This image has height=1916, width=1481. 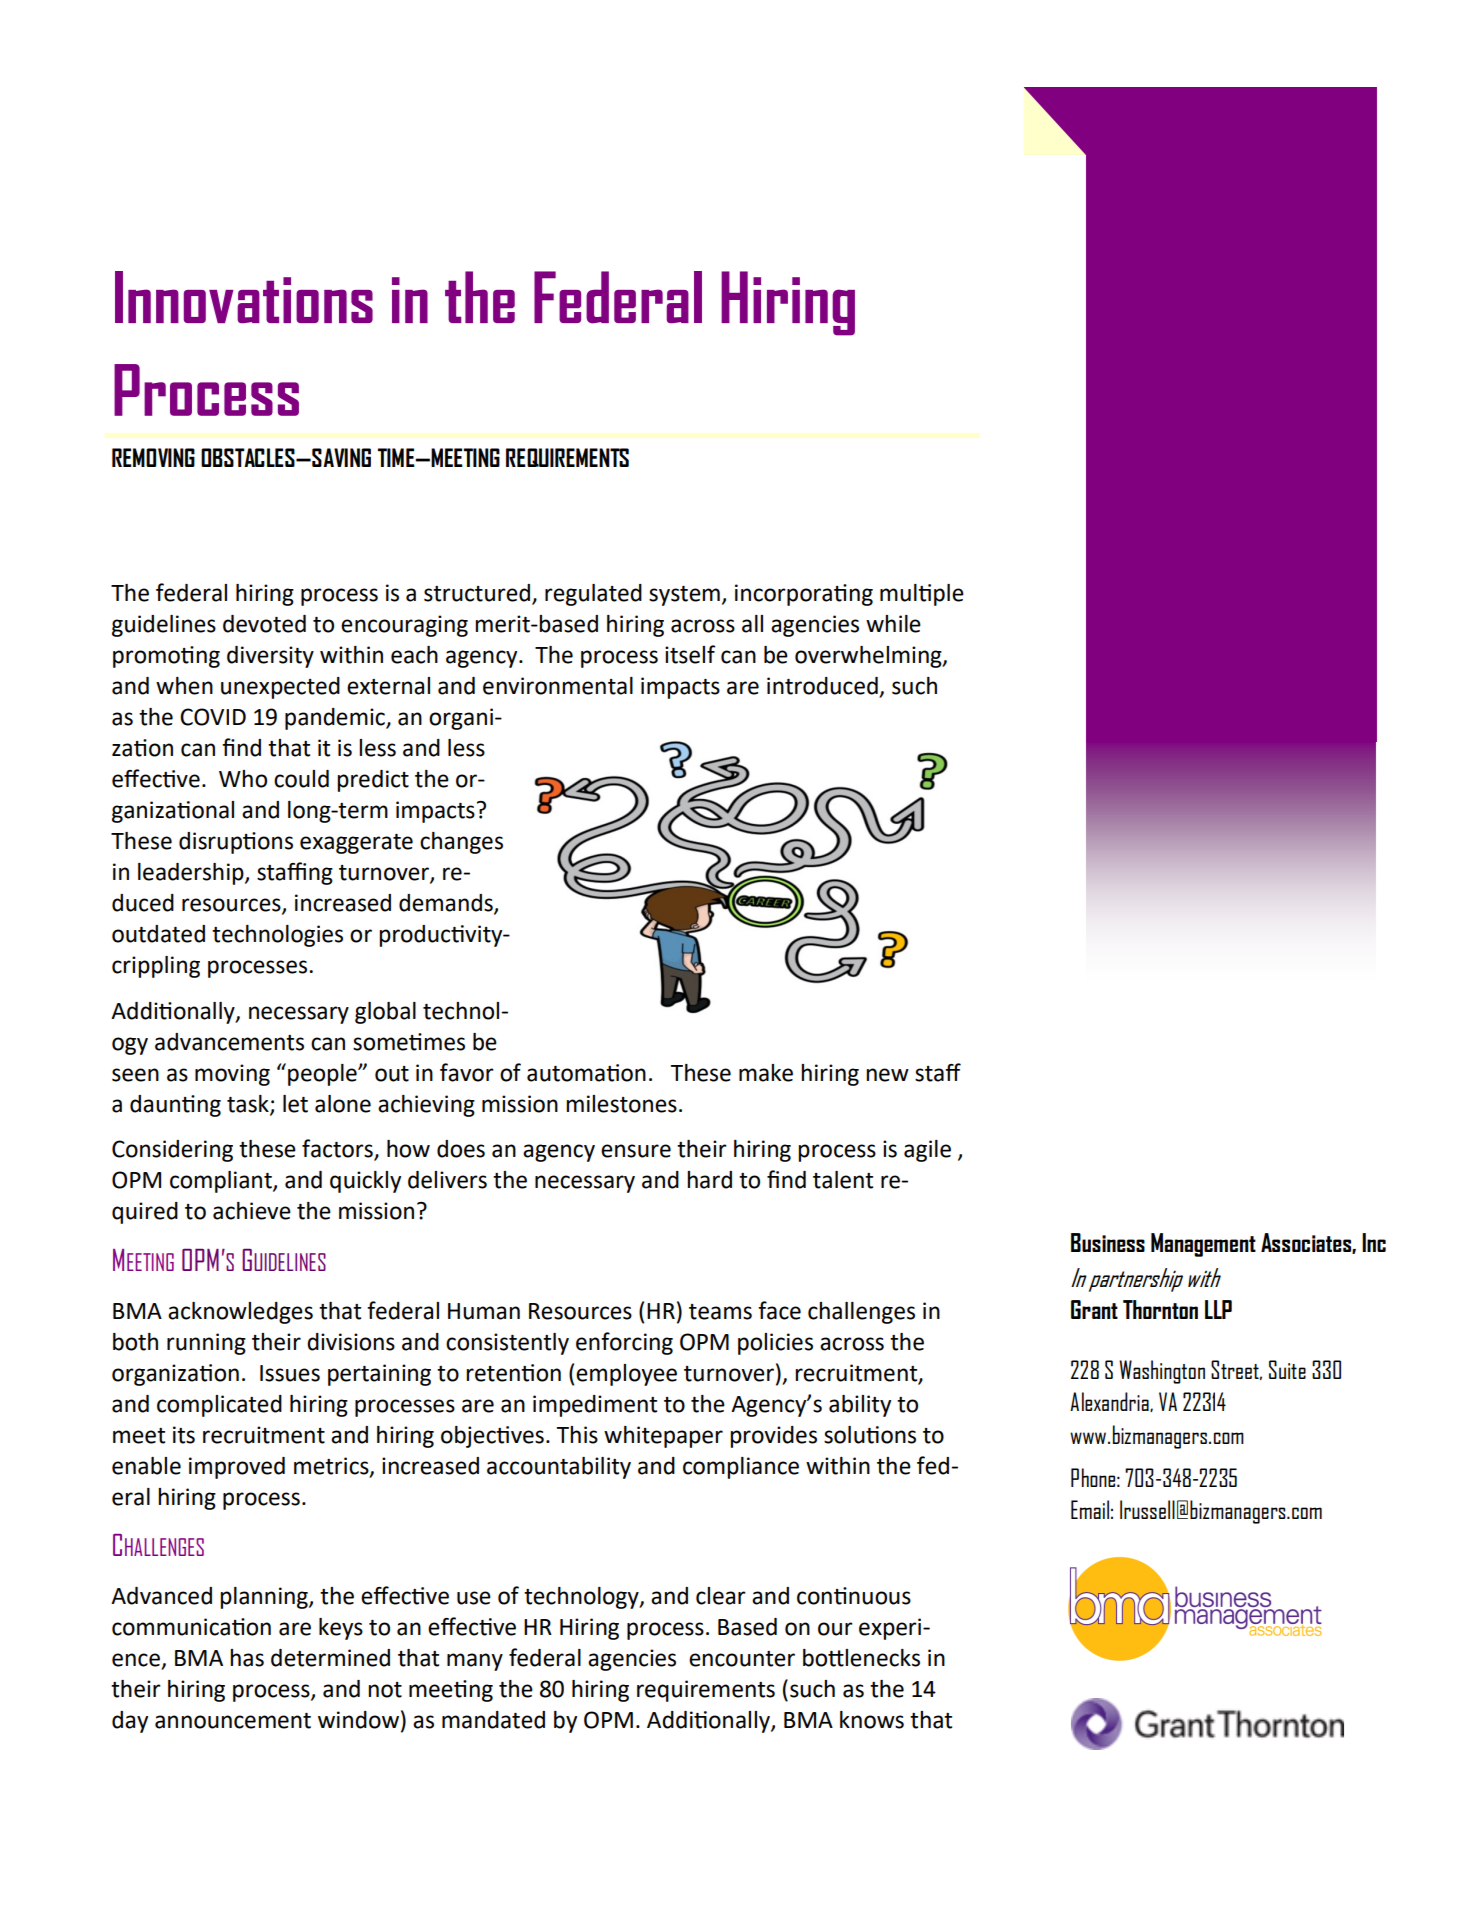 I want to click on system, so click(x=684, y=596).
